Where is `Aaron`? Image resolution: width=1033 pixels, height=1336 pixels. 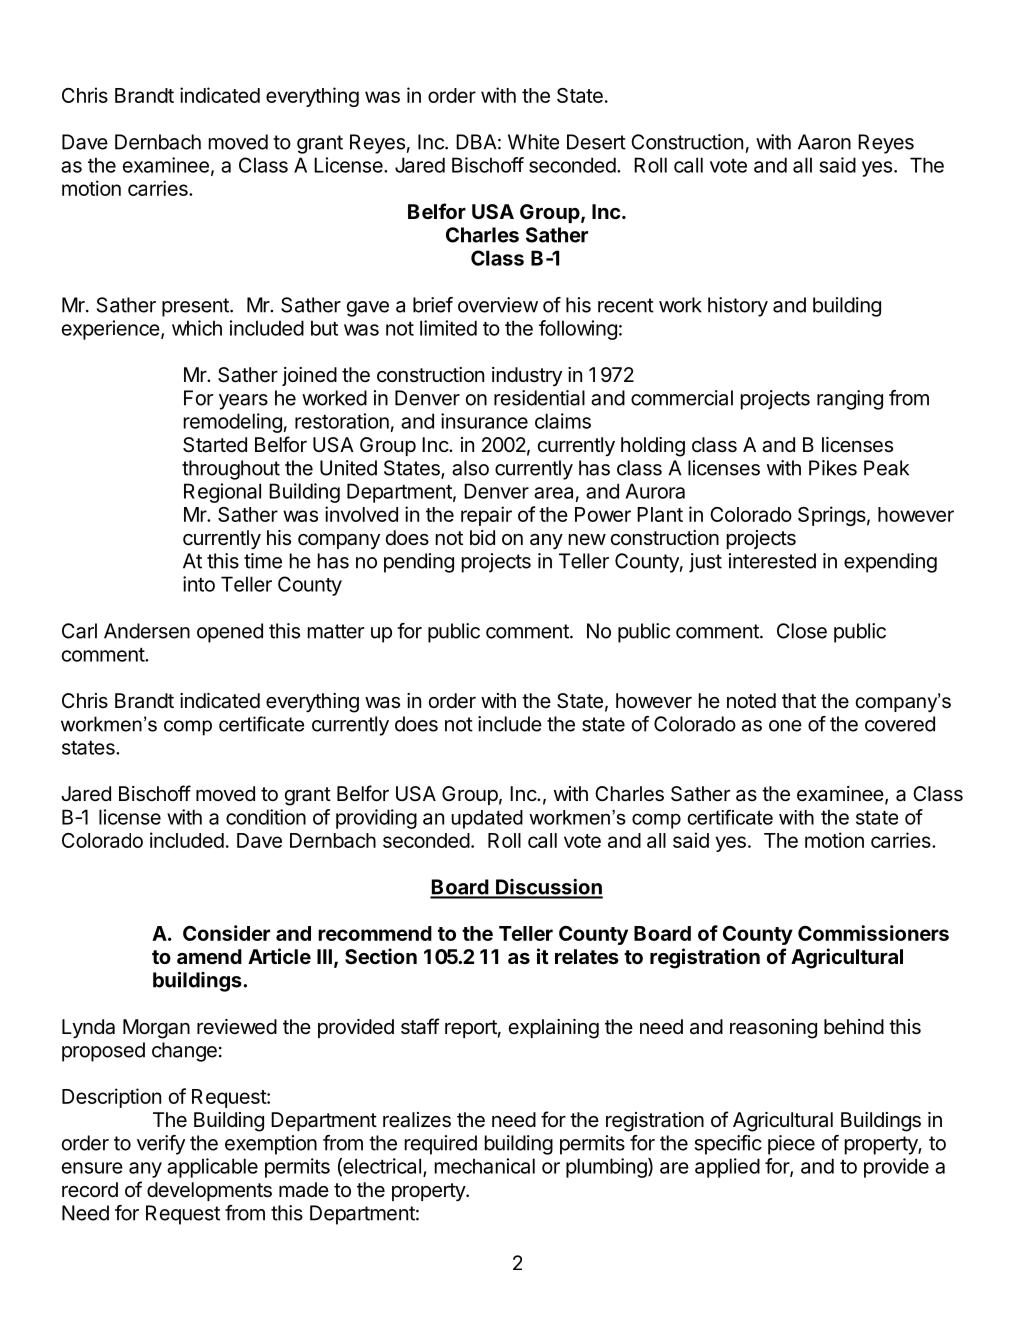
Aaron is located at coordinates (824, 142).
